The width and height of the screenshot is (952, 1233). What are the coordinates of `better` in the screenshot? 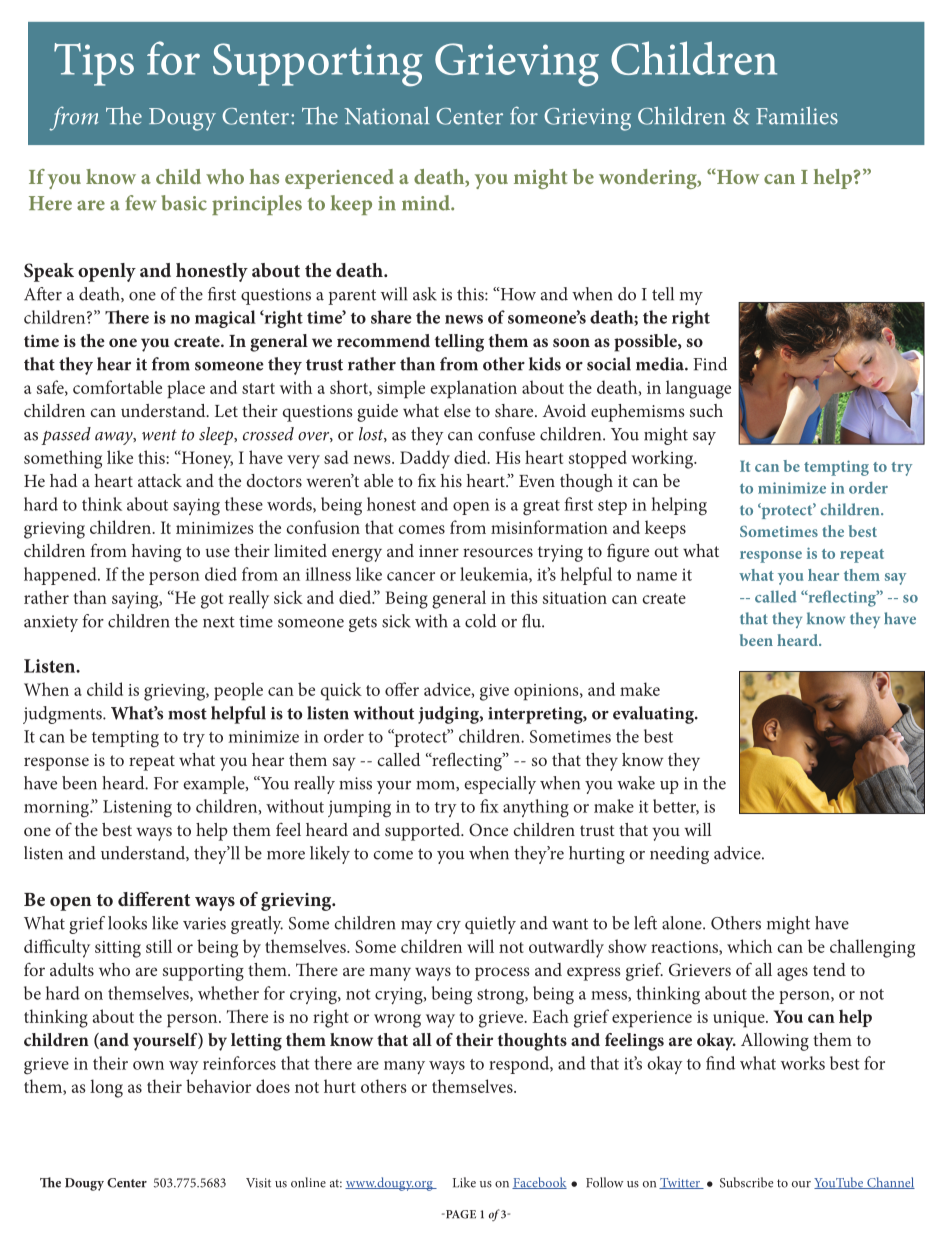 It's located at (676, 807).
